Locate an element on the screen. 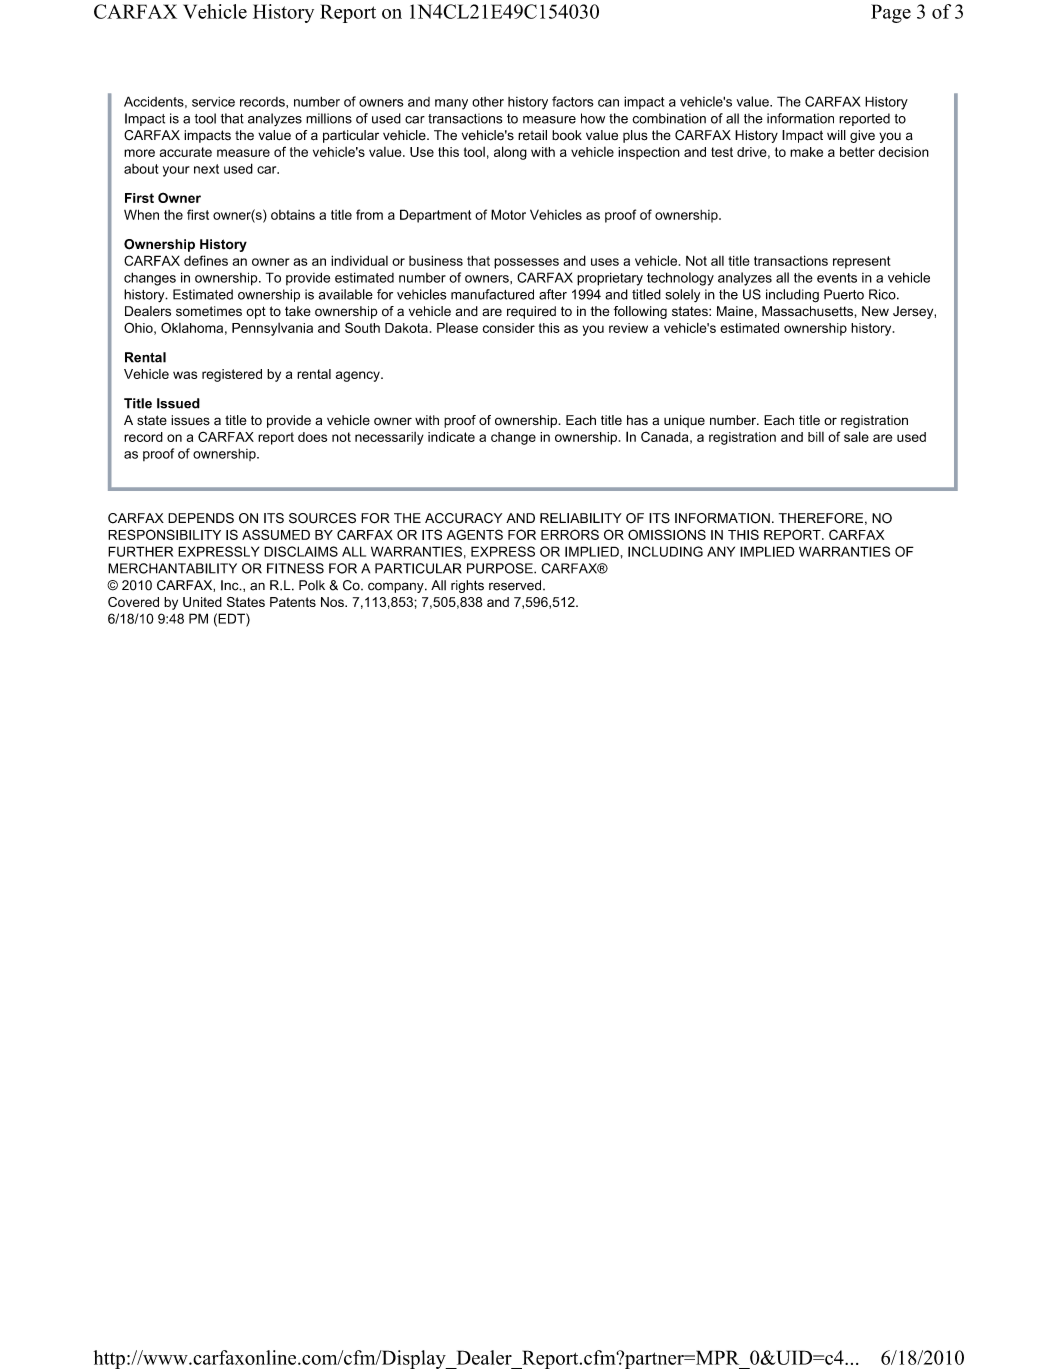 This screenshot has height=1369, width=1058. consider is located at coordinates (509, 328).
